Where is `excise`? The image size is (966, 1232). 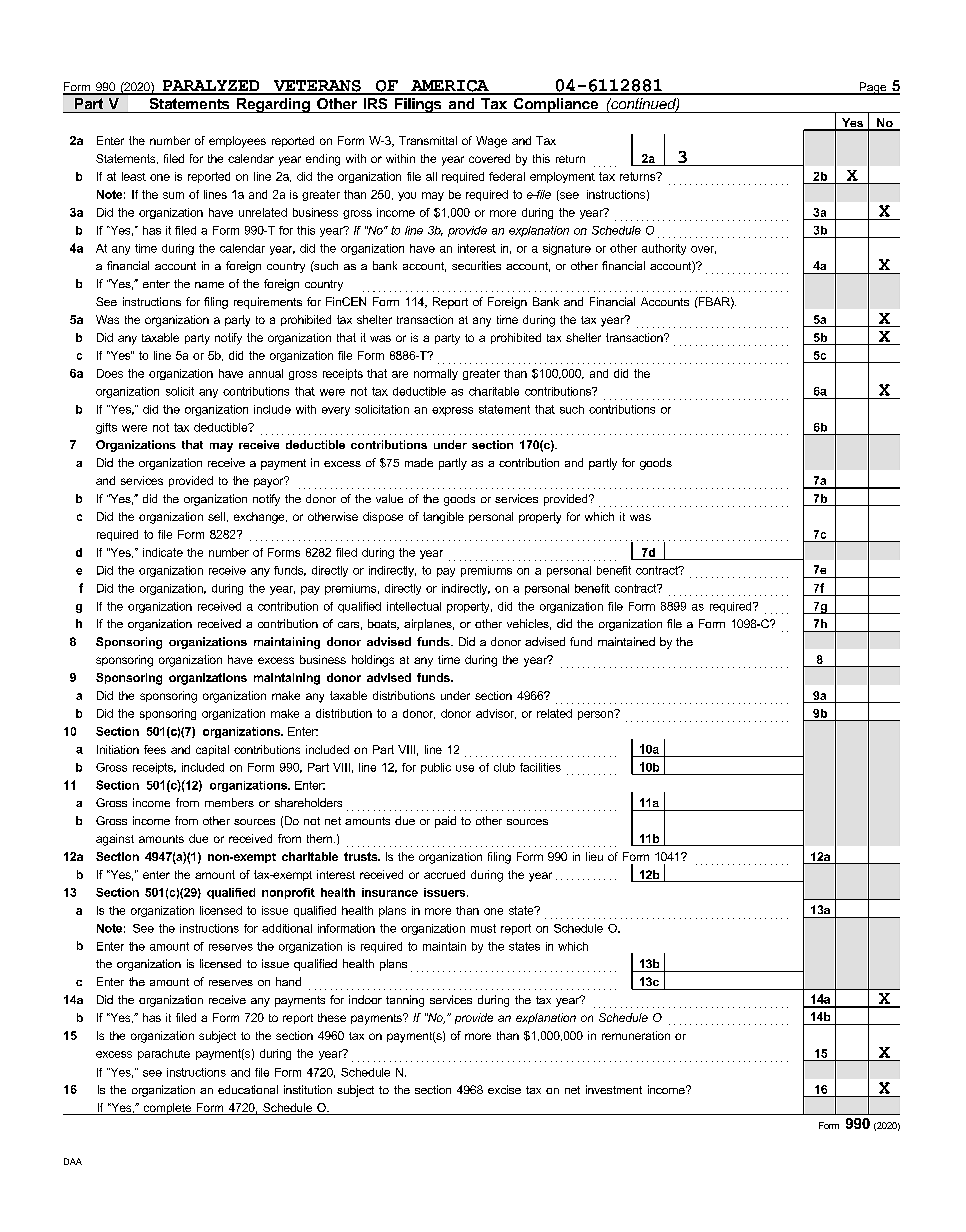 excise is located at coordinates (504, 1089).
